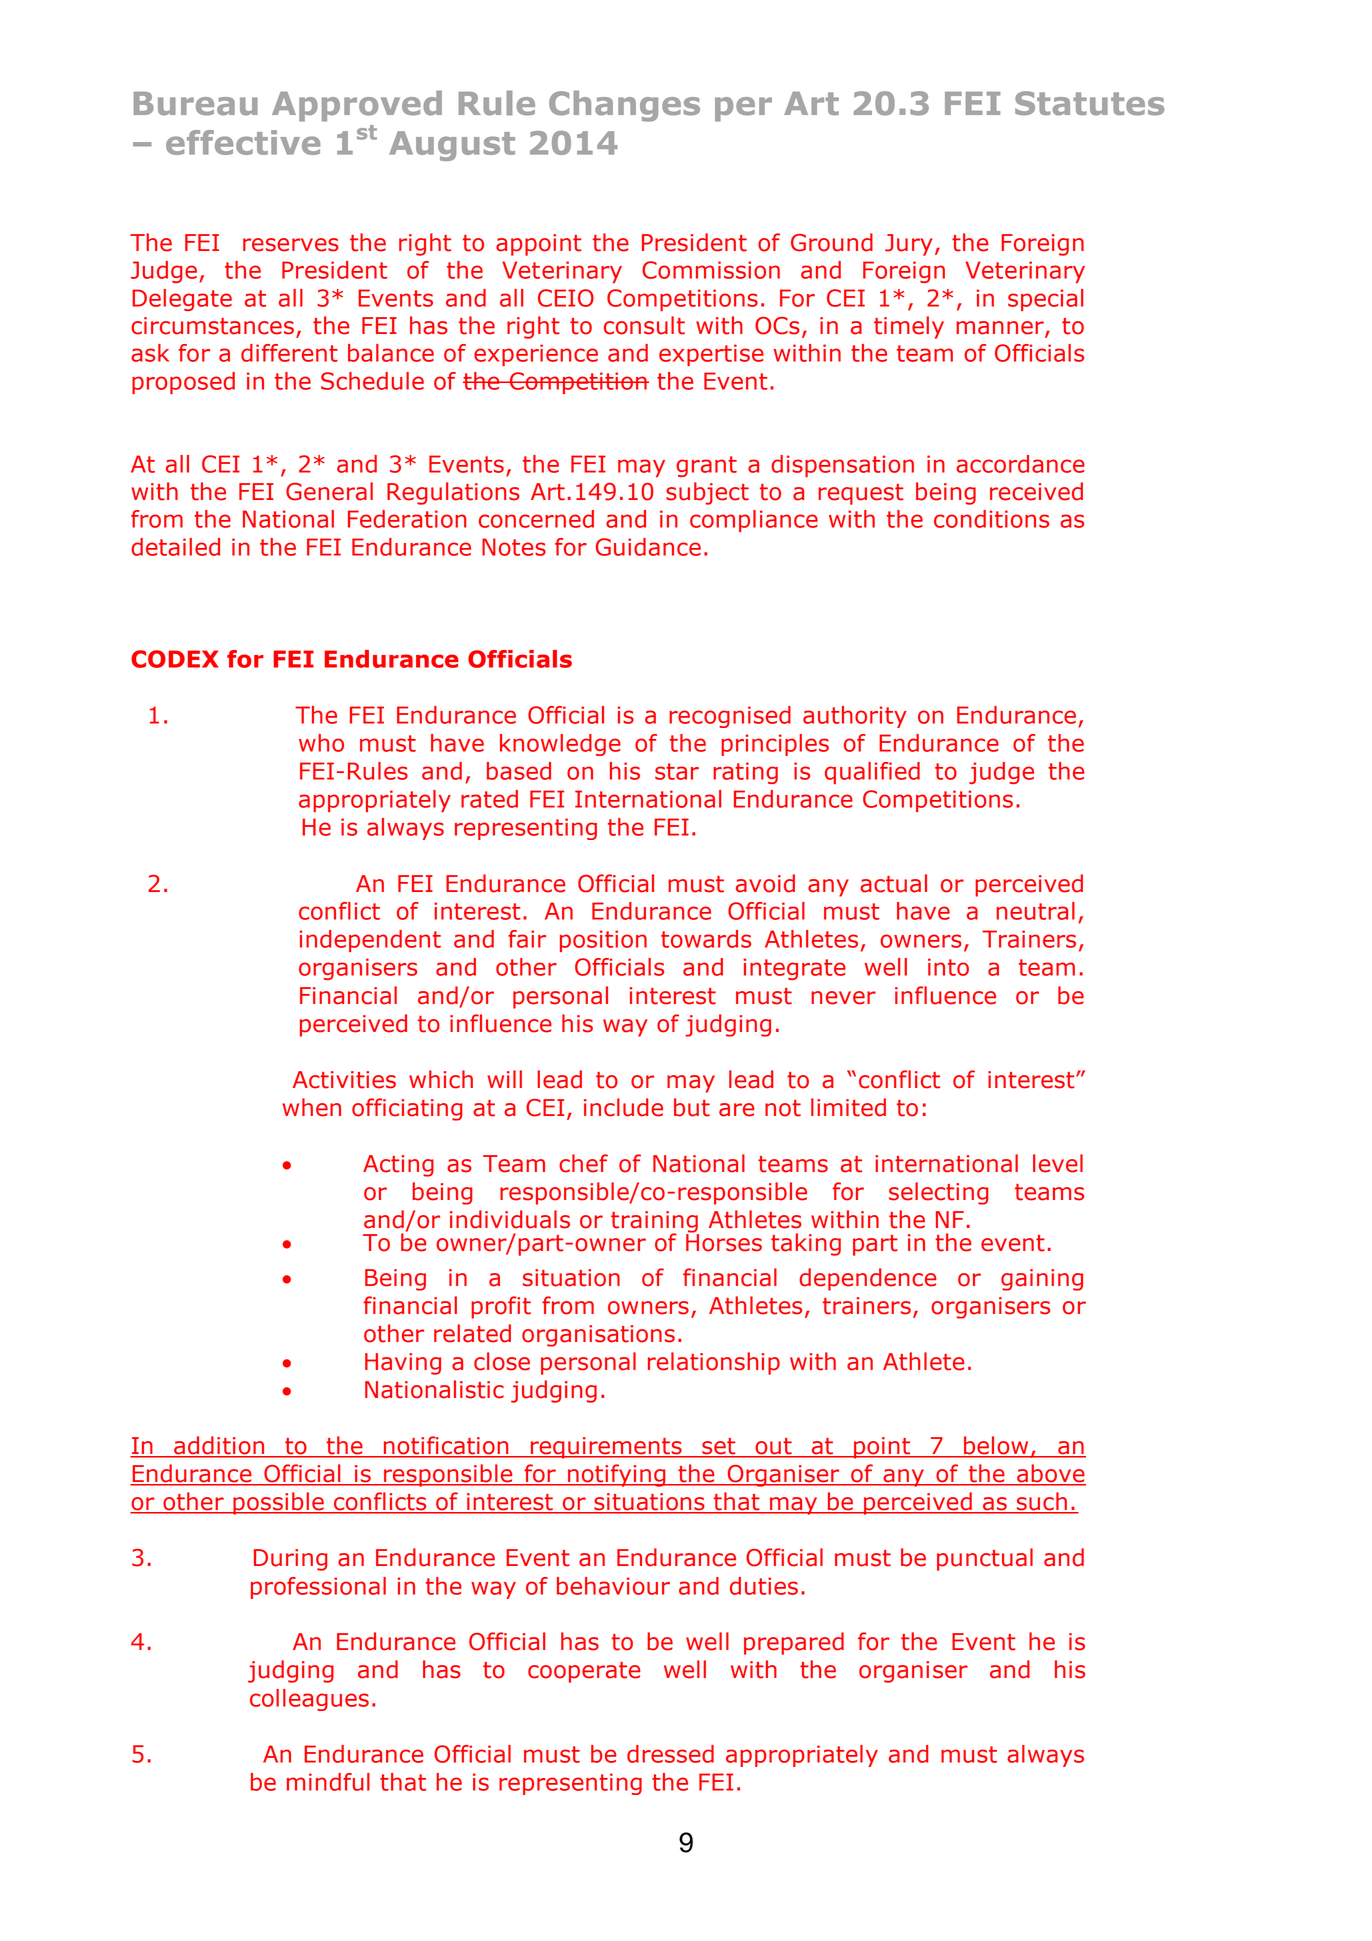  Describe the element at coordinates (311, 1107) in the screenshot. I see `when` at that location.
